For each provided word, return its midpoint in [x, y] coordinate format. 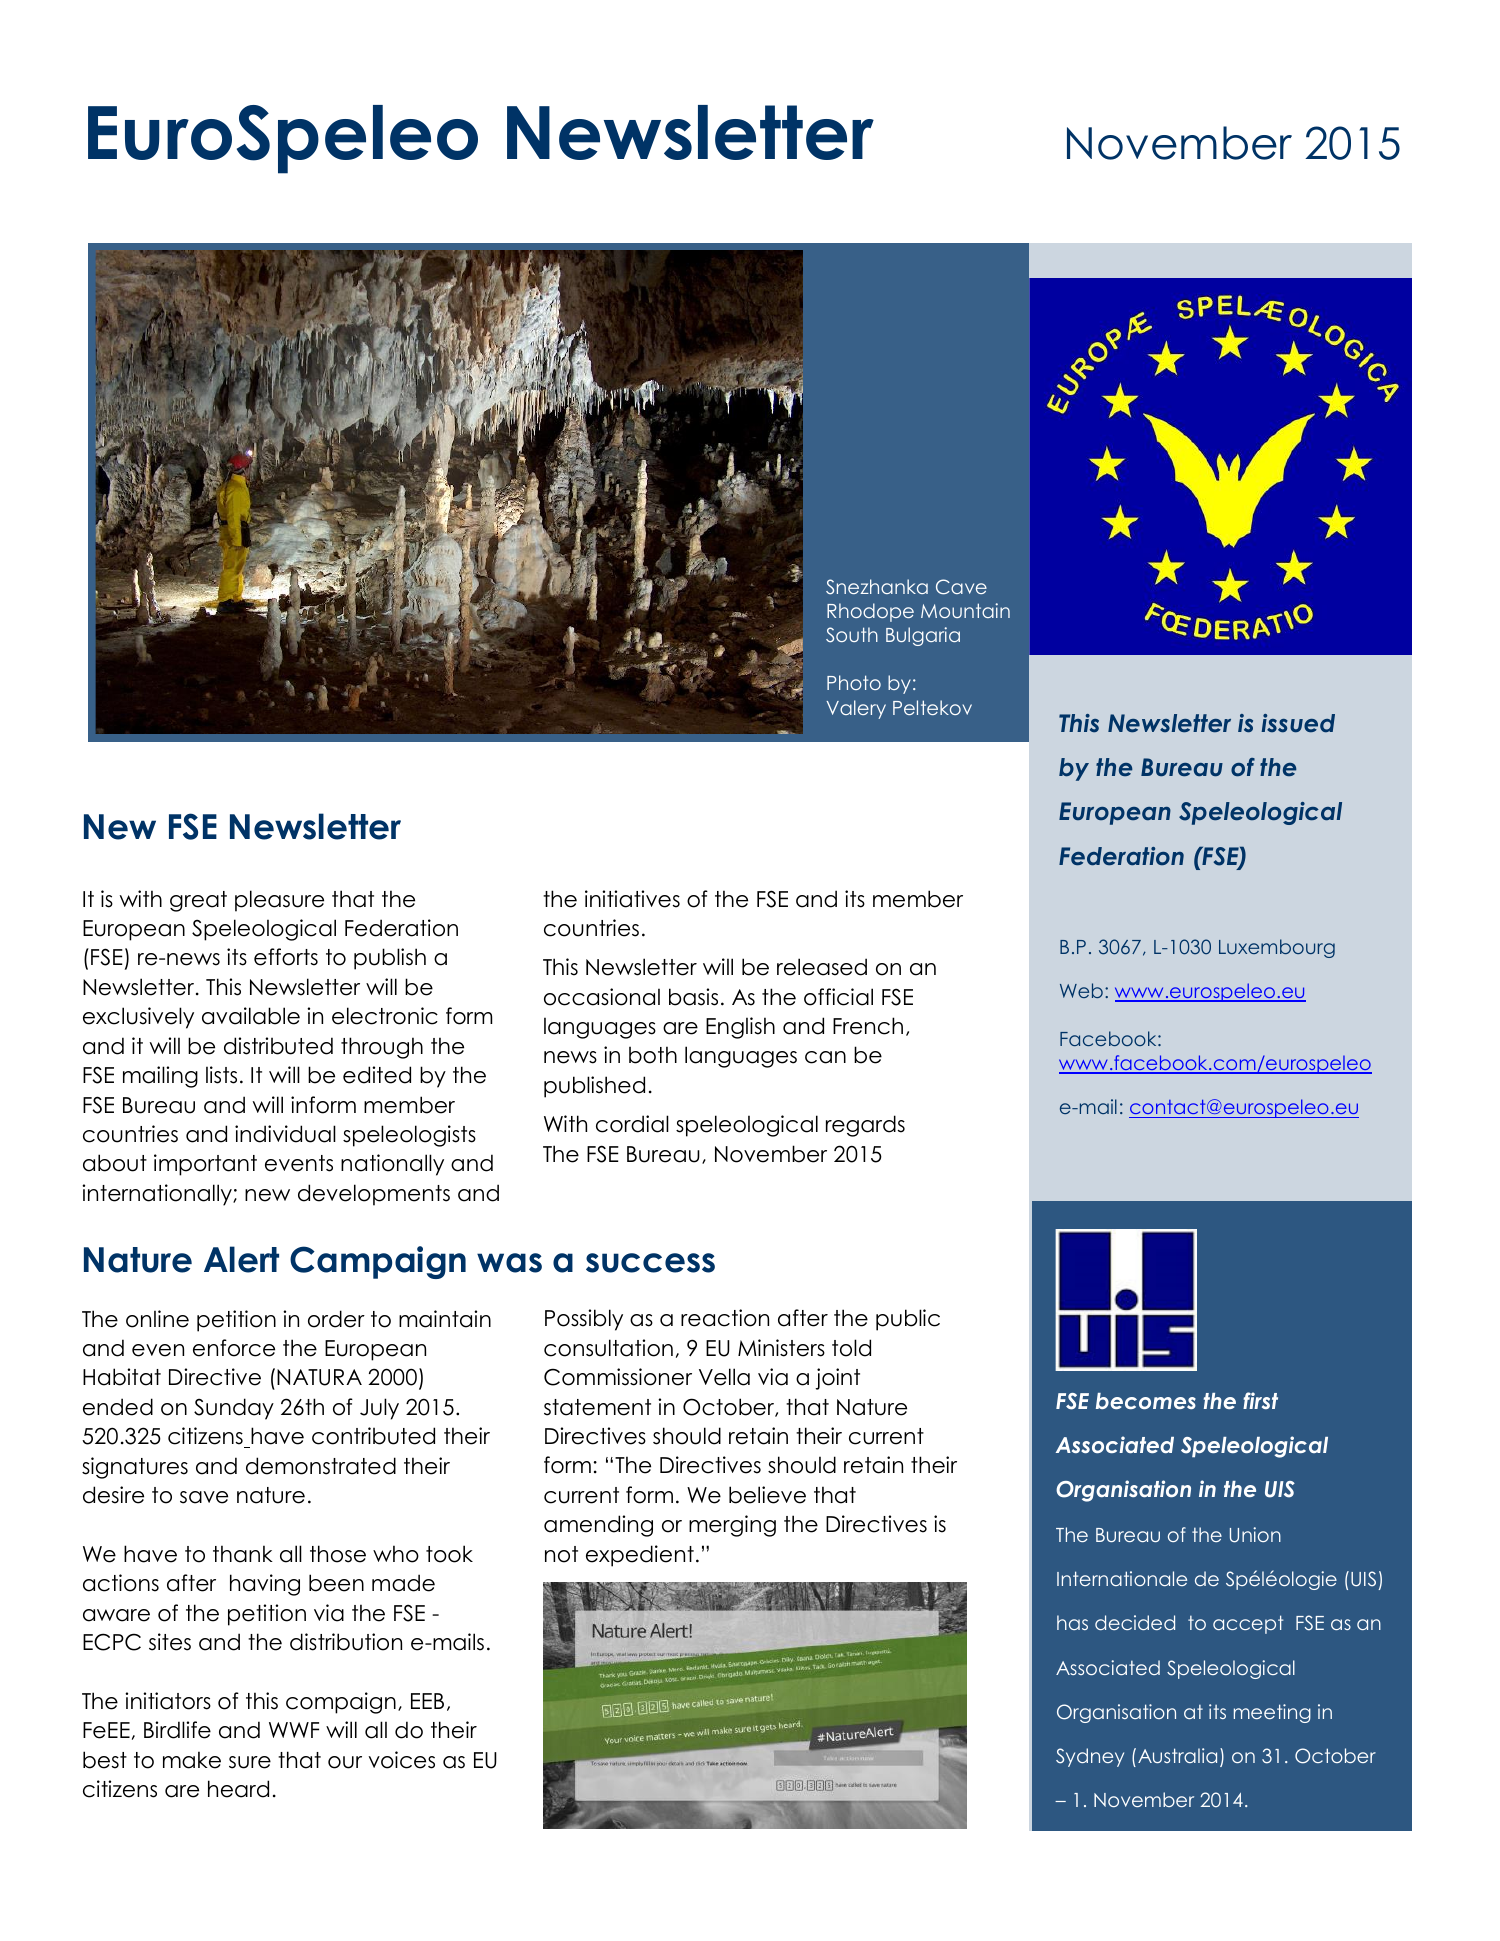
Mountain [965, 610]
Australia [1177, 1755]
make [192, 1760]
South [852, 635]
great [198, 901]
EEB [427, 1701]
